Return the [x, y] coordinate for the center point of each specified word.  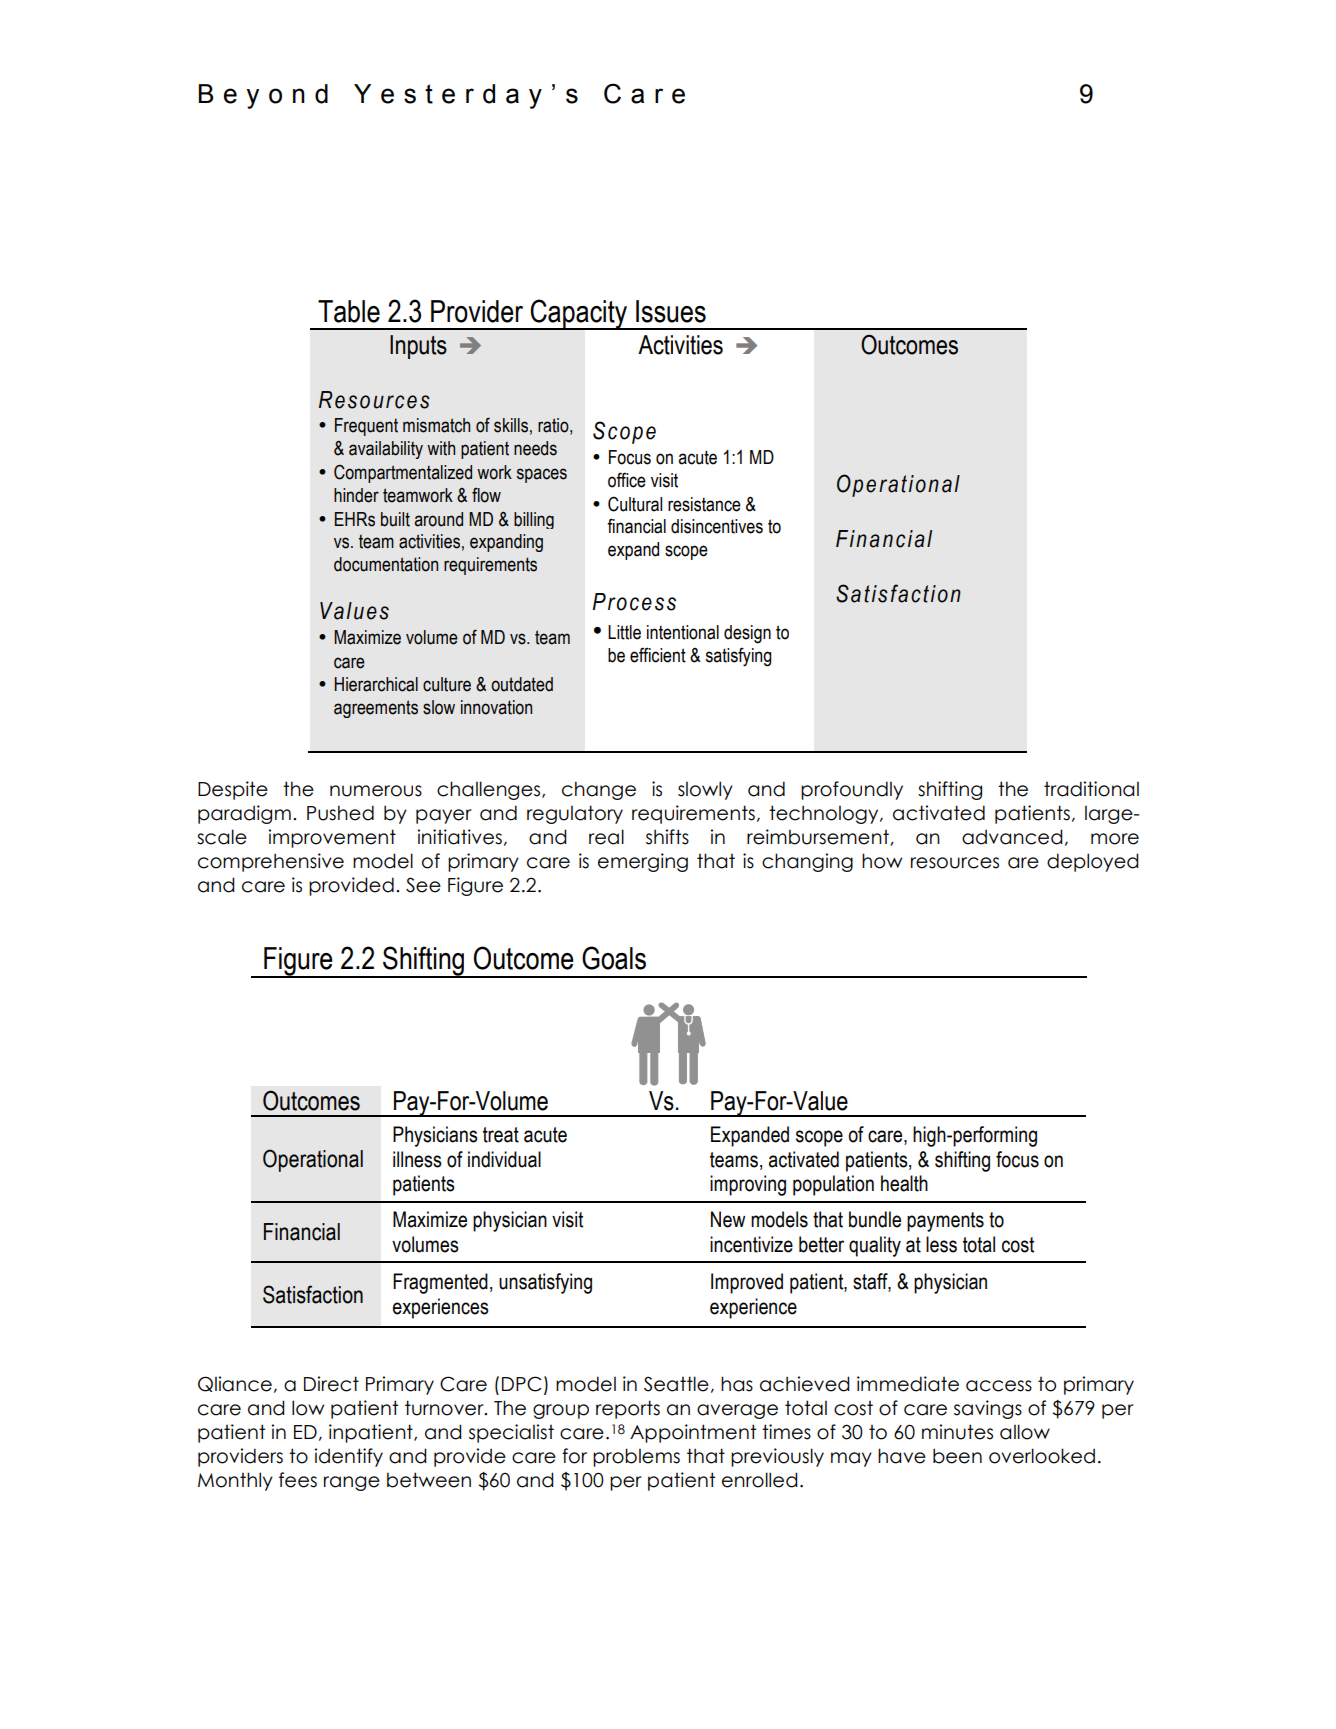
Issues [671, 311]
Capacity [578, 314]
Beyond [263, 96]
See [423, 885]
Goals [614, 958]
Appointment [693, 1433]
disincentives [717, 526]
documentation [386, 564]
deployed [1093, 862]
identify [348, 1457]
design [747, 634]
